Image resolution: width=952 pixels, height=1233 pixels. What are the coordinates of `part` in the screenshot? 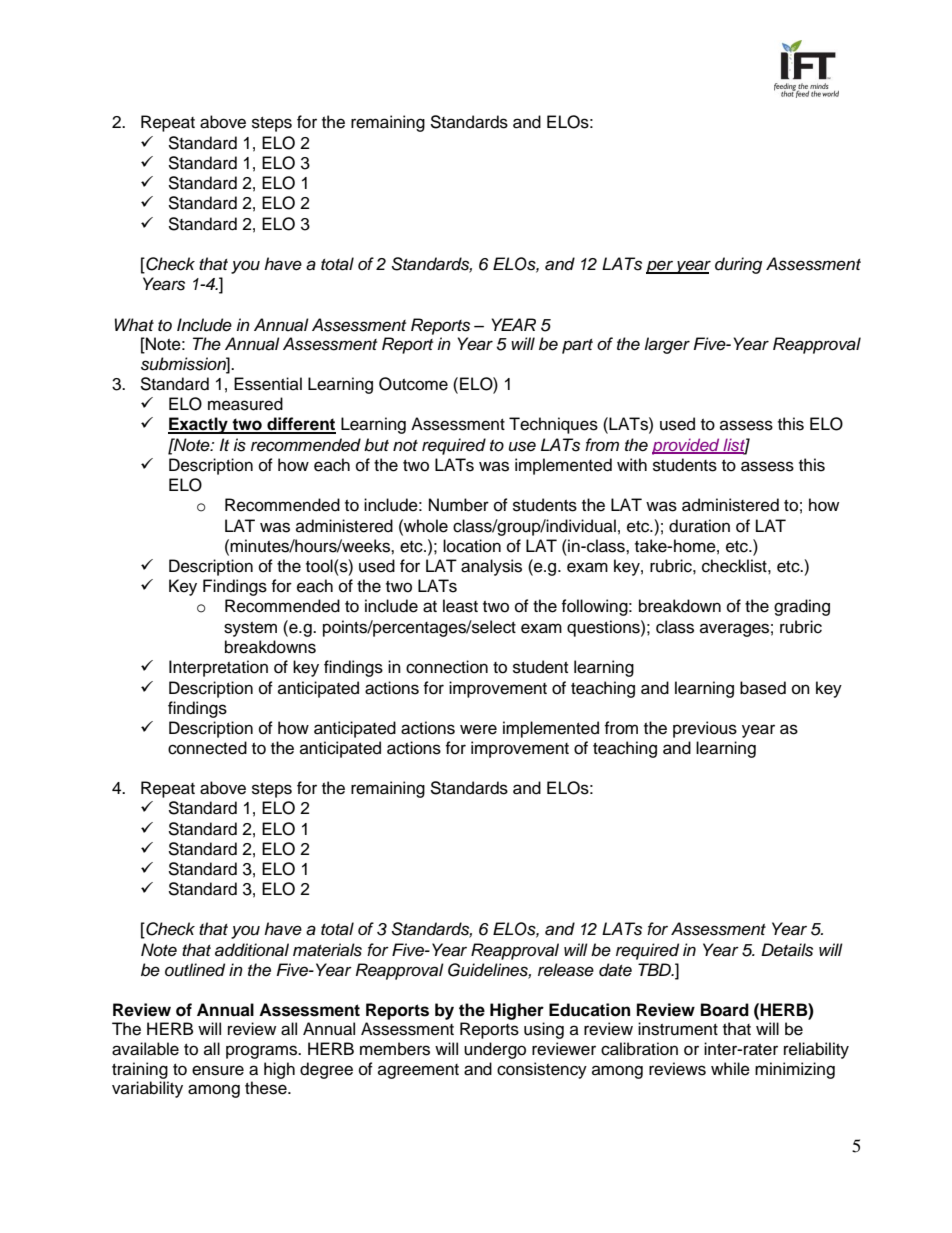 It's located at (577, 346).
